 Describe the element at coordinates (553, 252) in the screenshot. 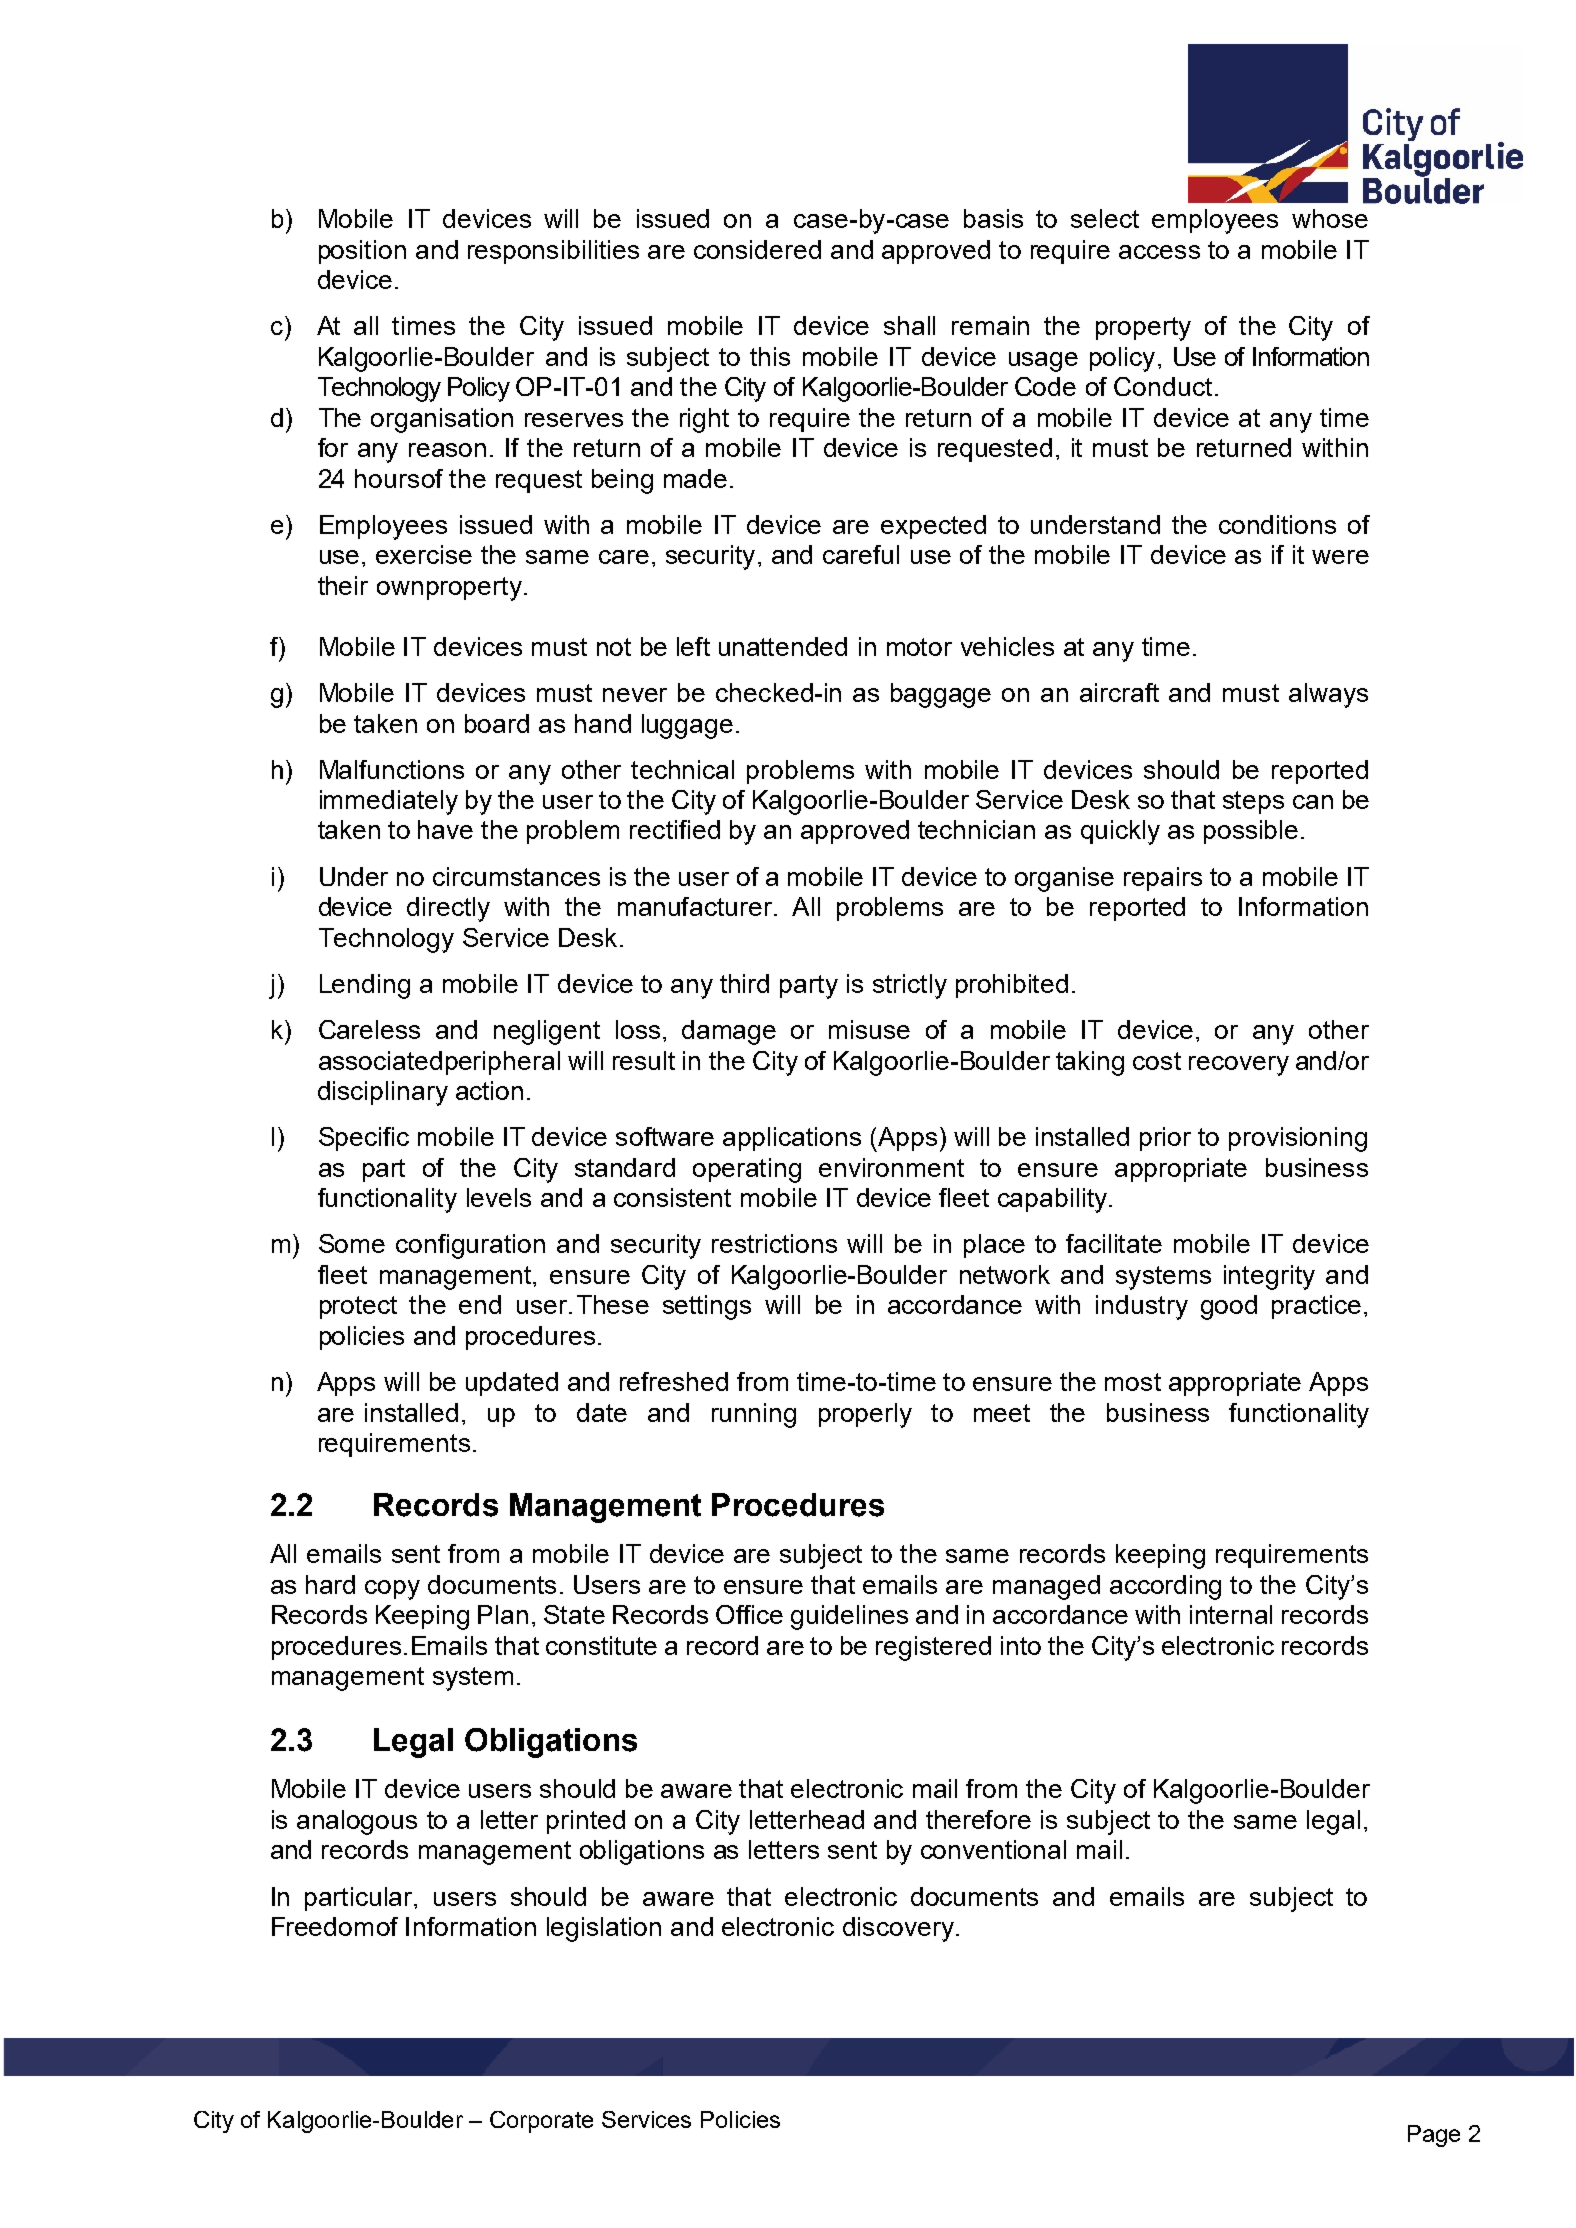

I see `responsibilities` at that location.
